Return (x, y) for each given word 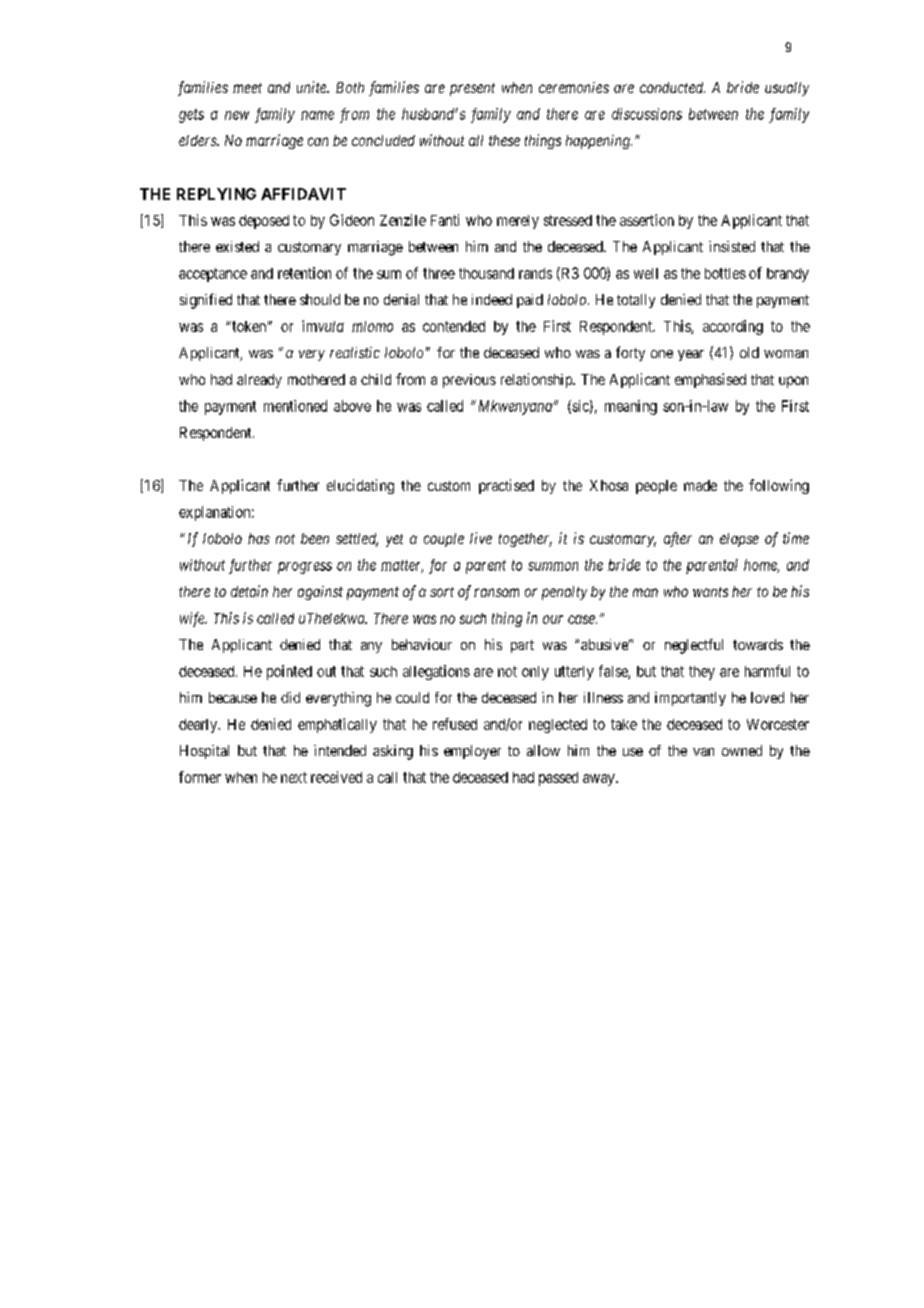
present (472, 89)
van (703, 752)
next (294, 777)
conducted (672, 87)
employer (472, 752)
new (237, 115)
